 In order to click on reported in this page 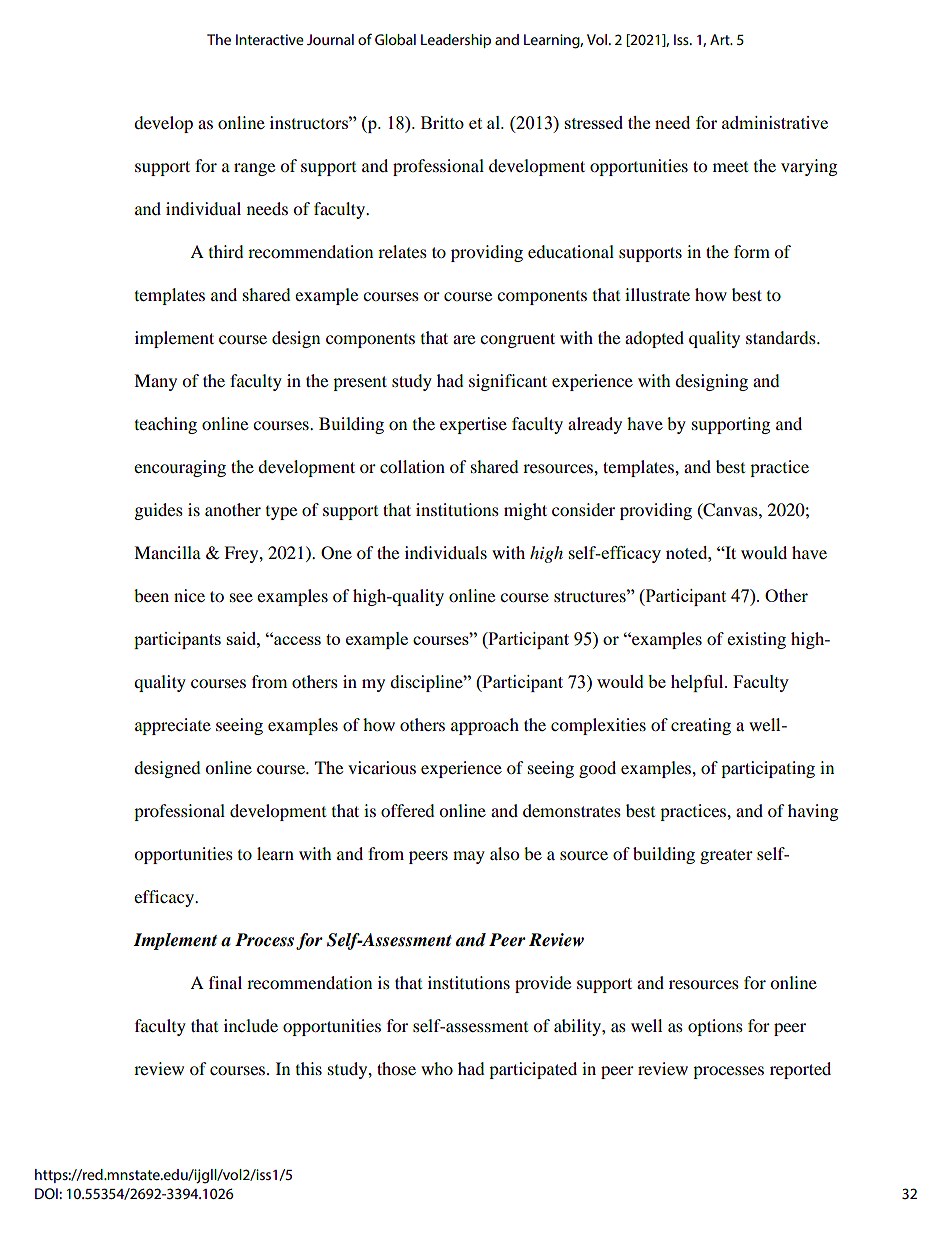, I will do `click(800, 1070)`.
